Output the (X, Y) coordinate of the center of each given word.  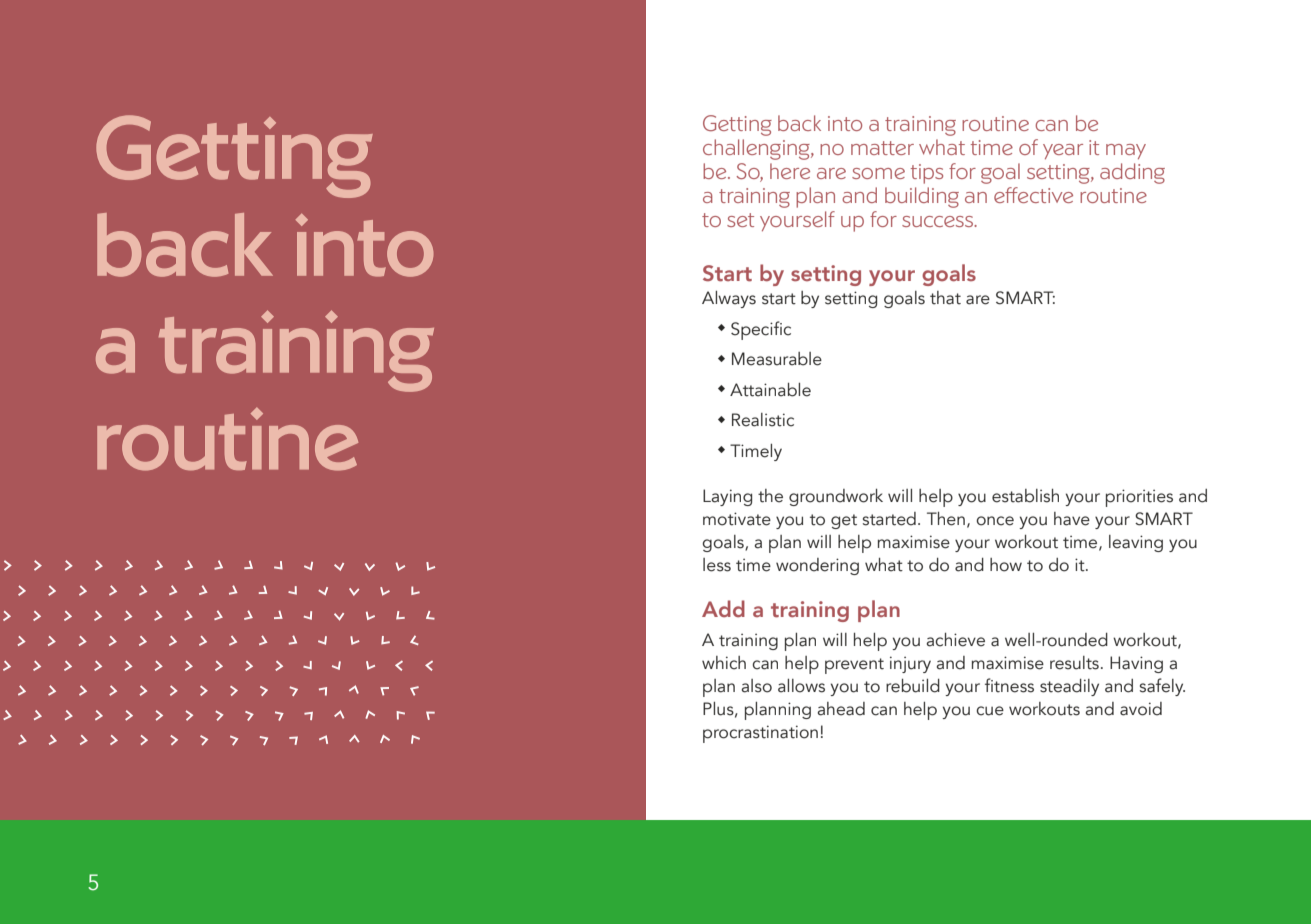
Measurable (777, 359)
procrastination (760, 734)
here (790, 171)
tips (927, 174)
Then (946, 519)
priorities (1139, 498)
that (945, 298)
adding (1132, 173)
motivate (737, 519)
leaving (1136, 543)
